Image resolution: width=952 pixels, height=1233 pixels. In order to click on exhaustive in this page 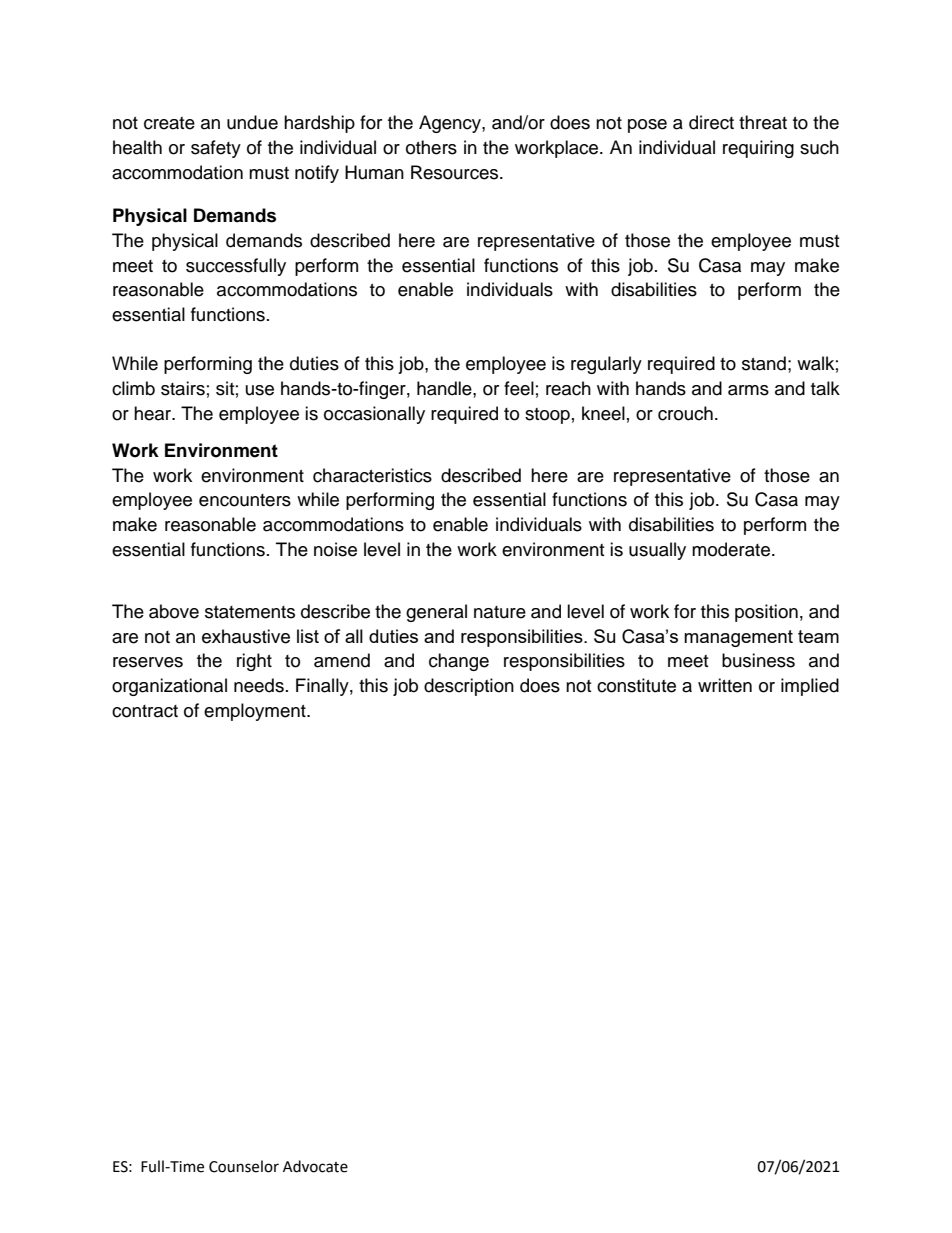, I will do `click(246, 636)`.
